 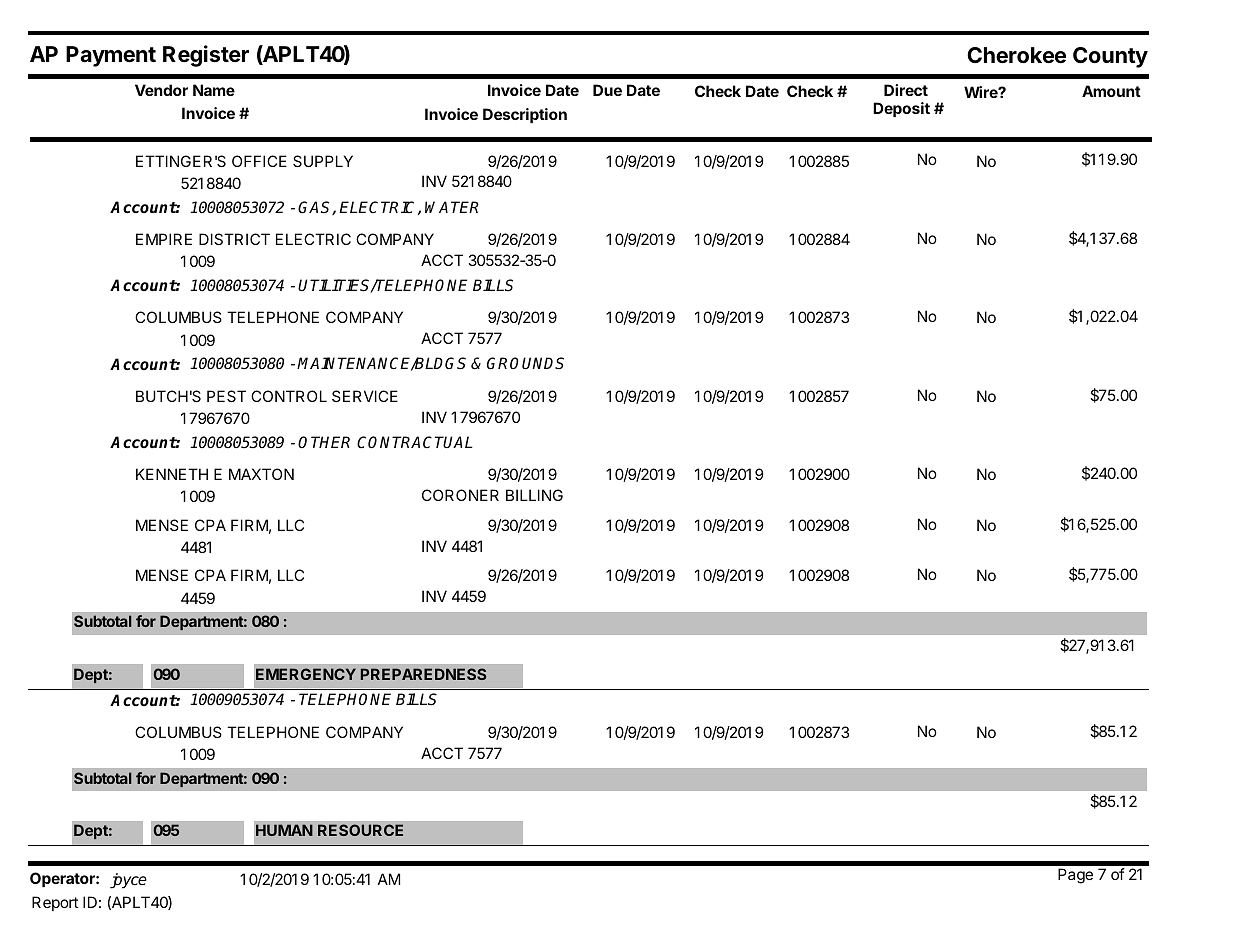 I want to click on Vendor, so click(x=161, y=90).
